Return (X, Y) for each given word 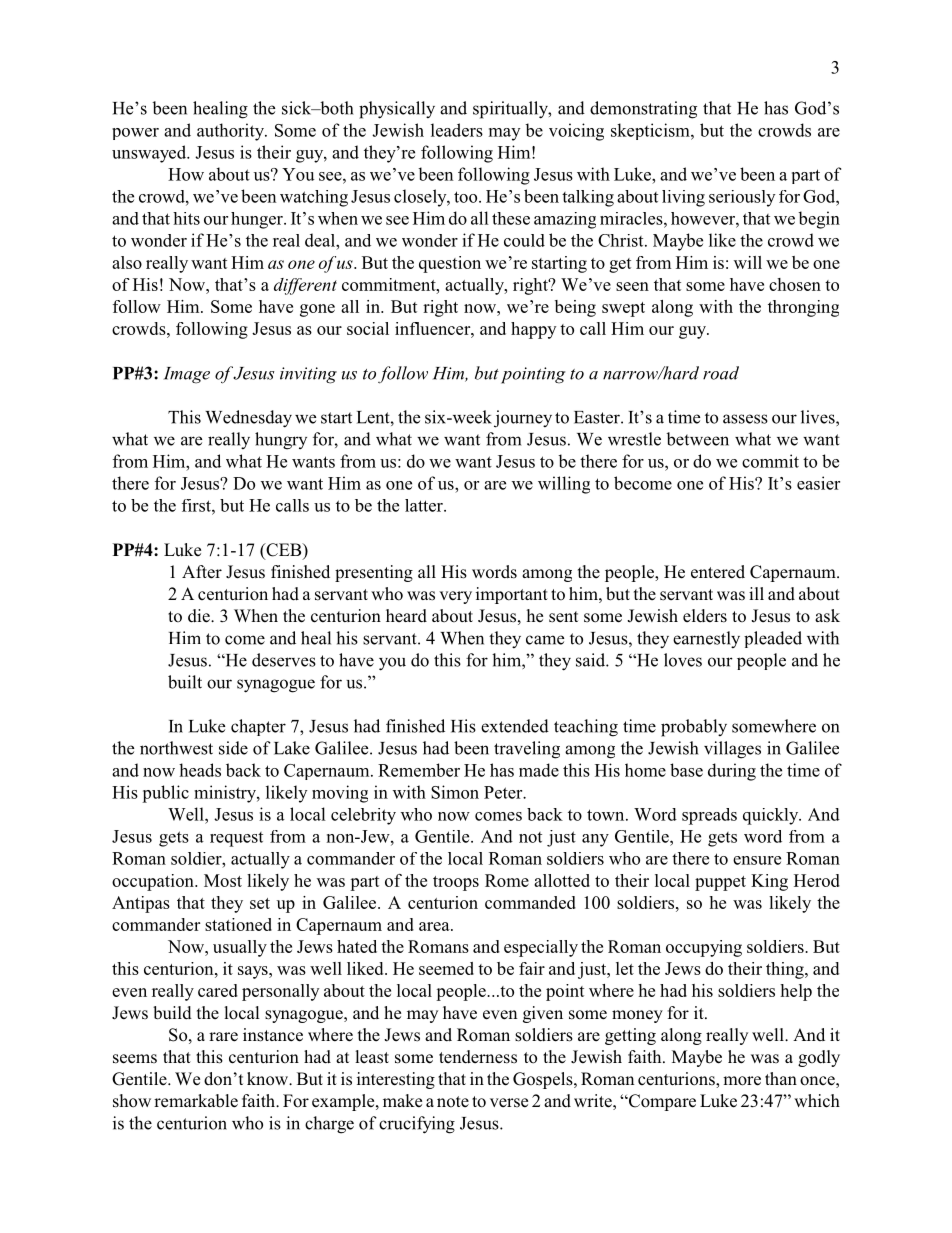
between (697, 439)
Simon (455, 792)
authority (231, 132)
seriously (742, 198)
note (453, 1101)
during (732, 772)
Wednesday (248, 419)
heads (200, 770)
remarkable (196, 1101)
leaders (457, 130)
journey (523, 419)
